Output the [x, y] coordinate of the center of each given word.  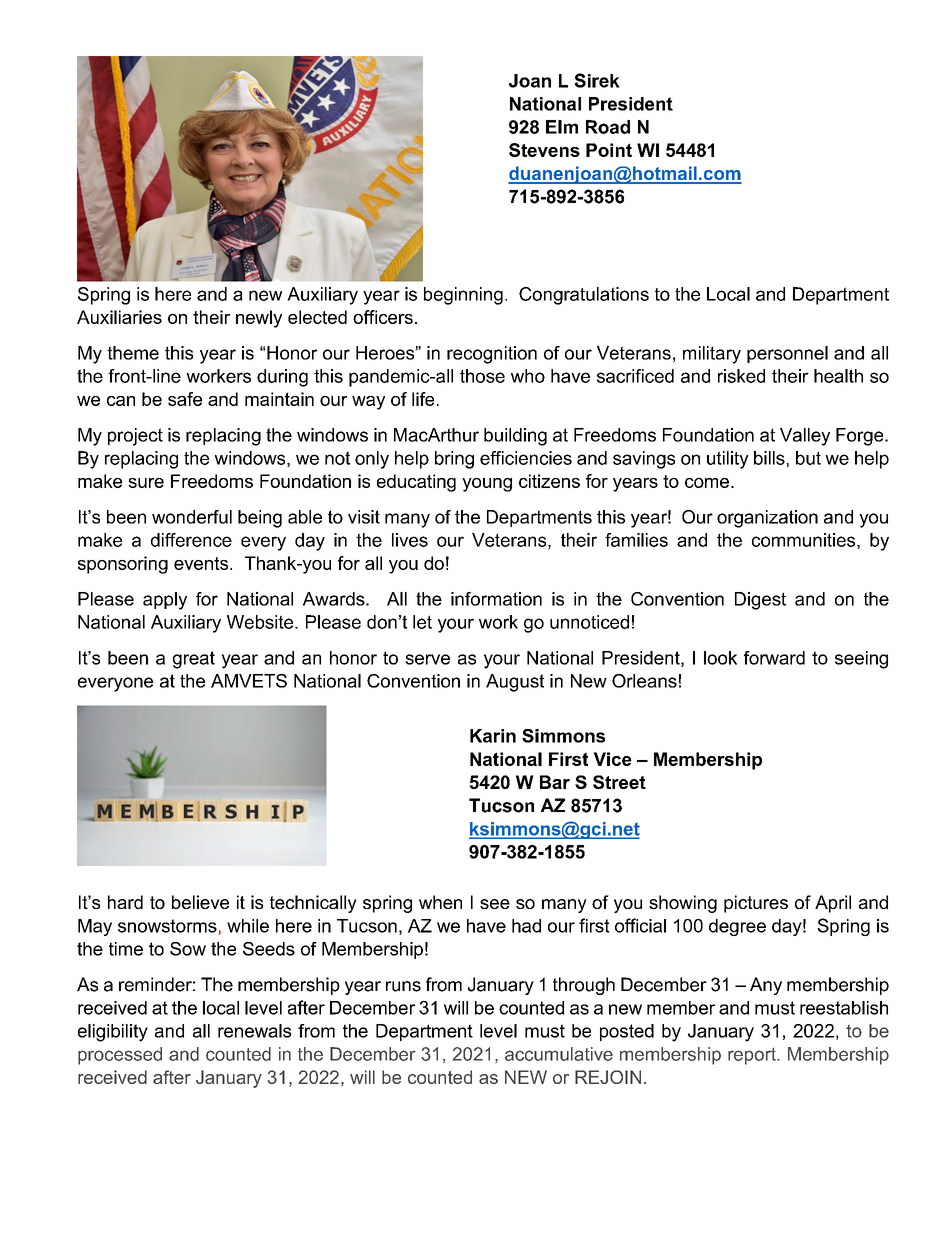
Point [609, 150]
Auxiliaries [119, 317]
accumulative [559, 1054]
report [753, 1056]
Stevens [544, 150]
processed [120, 1056]
